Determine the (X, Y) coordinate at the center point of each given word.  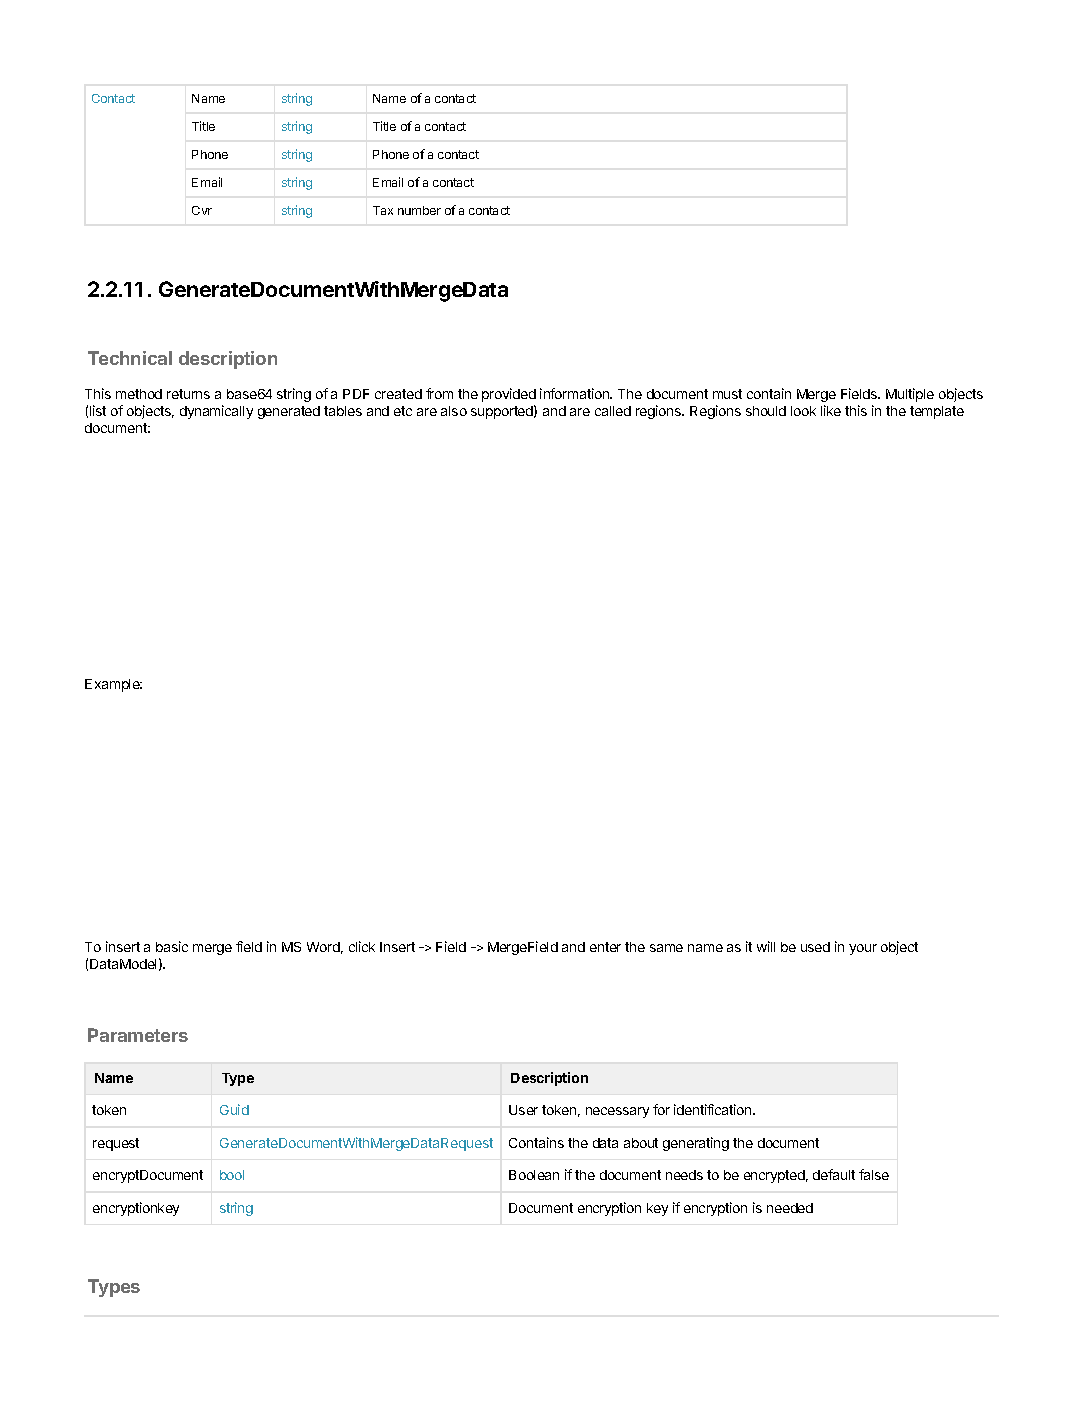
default (834, 1174)
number (419, 210)
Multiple (910, 395)
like (831, 410)
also (454, 411)
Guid (234, 1109)
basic (172, 946)
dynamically (216, 412)
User (523, 1110)
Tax (383, 210)
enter (605, 947)
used (815, 947)
